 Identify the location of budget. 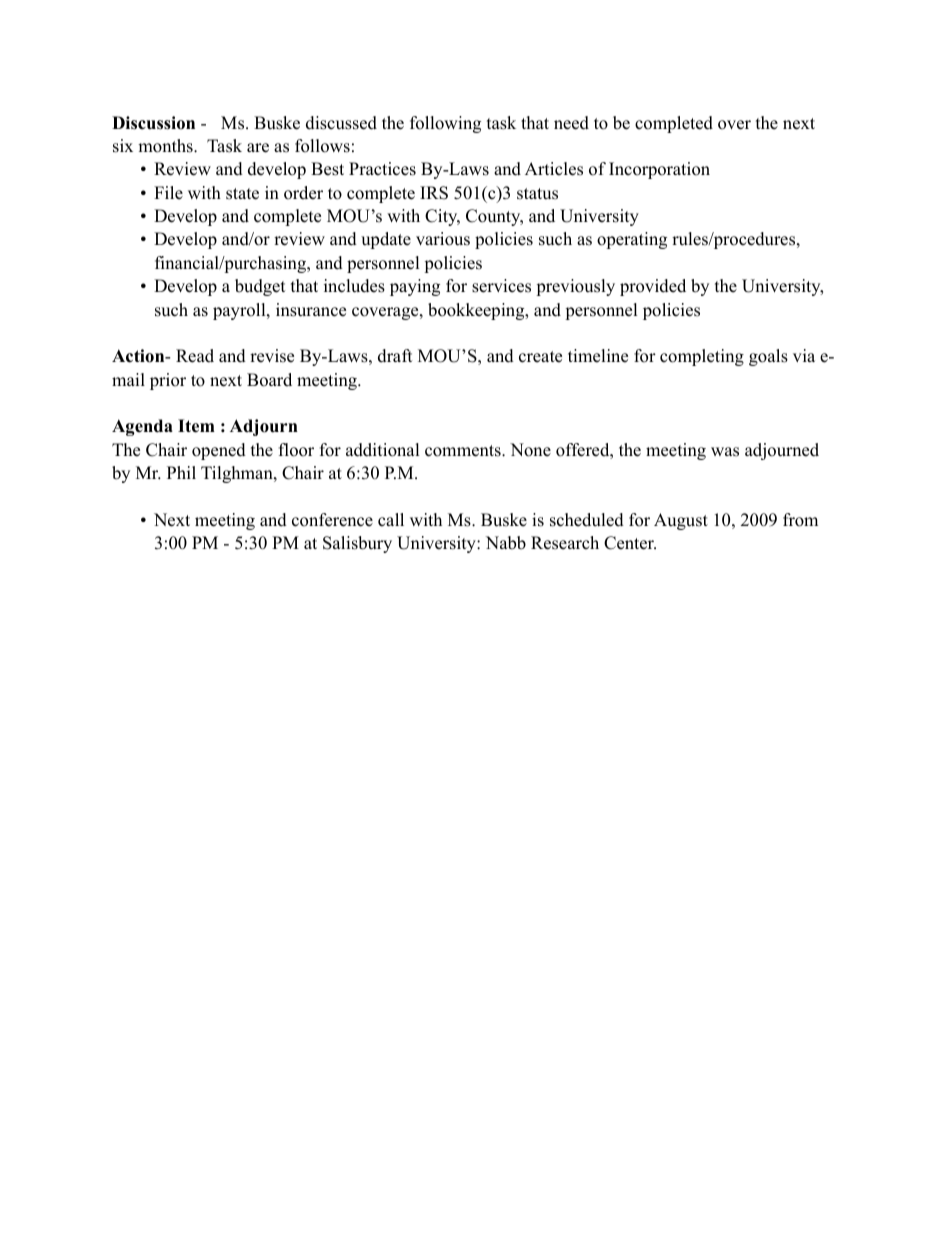
(260, 287).
